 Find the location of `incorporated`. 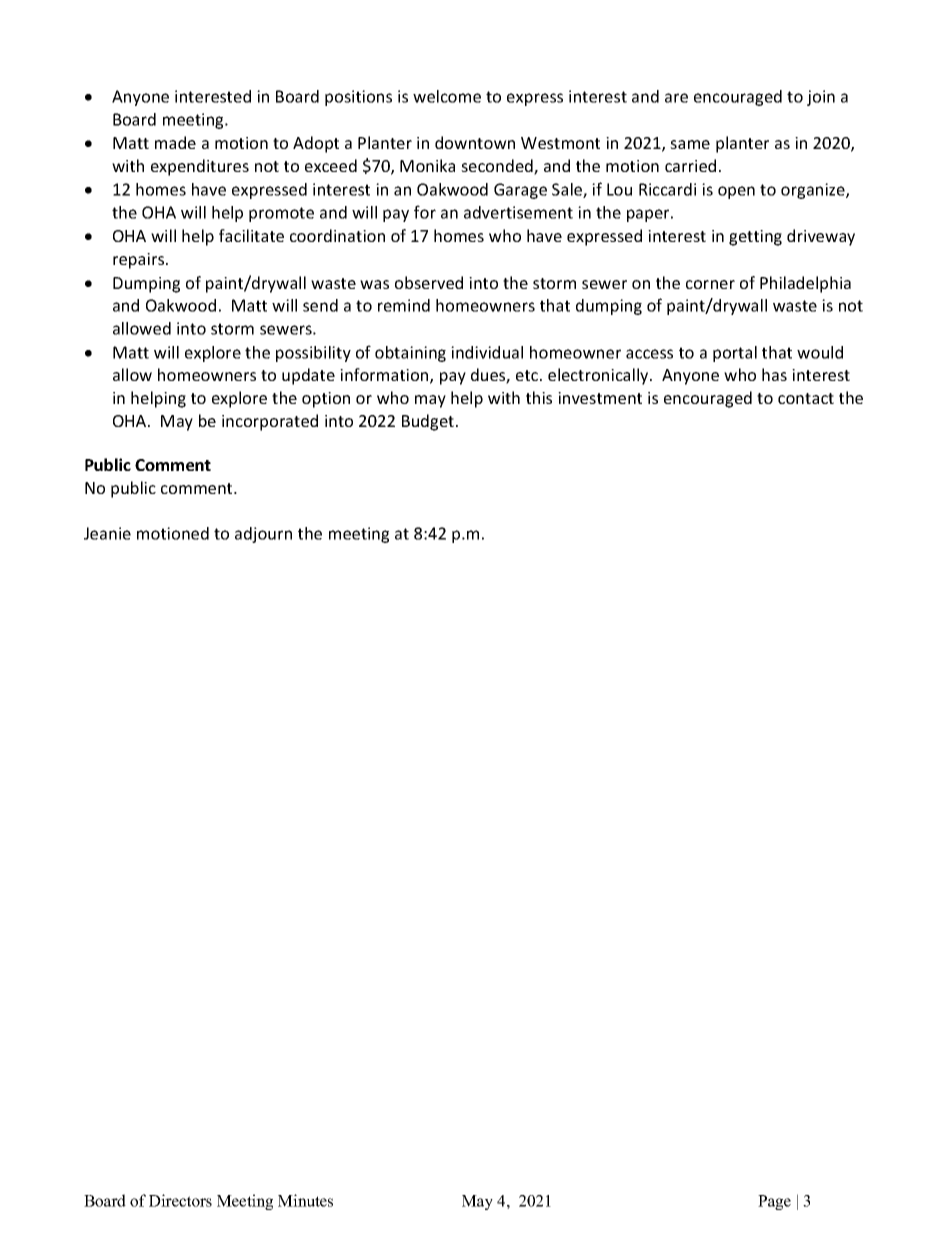

incorporated is located at coordinates (270, 422).
